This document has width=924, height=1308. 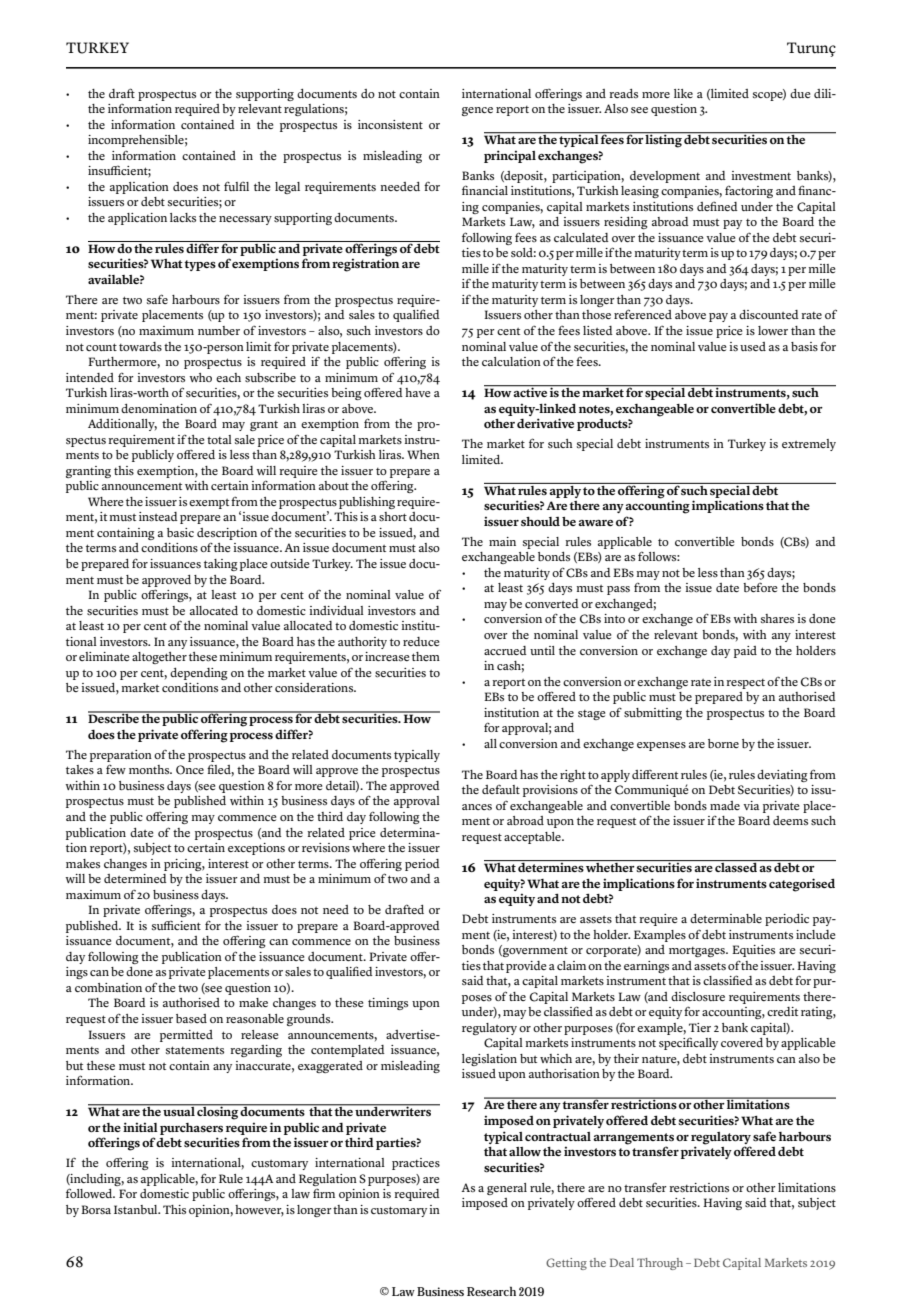 What do you see at coordinates (236, 186) in the document?
I see `fulfil` at bounding box center [236, 186].
